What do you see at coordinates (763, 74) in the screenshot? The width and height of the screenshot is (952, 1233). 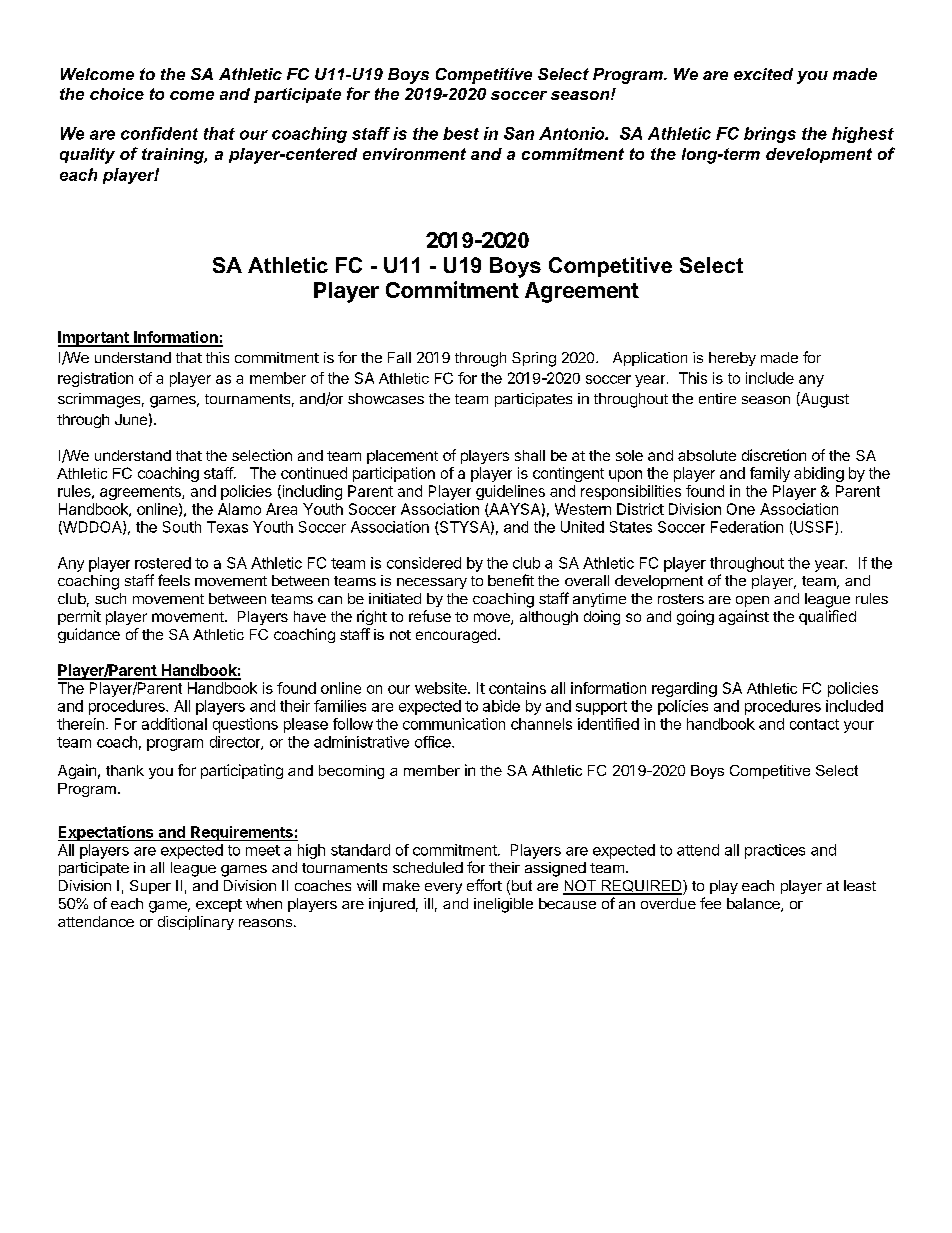 I see `excited` at bounding box center [763, 74].
